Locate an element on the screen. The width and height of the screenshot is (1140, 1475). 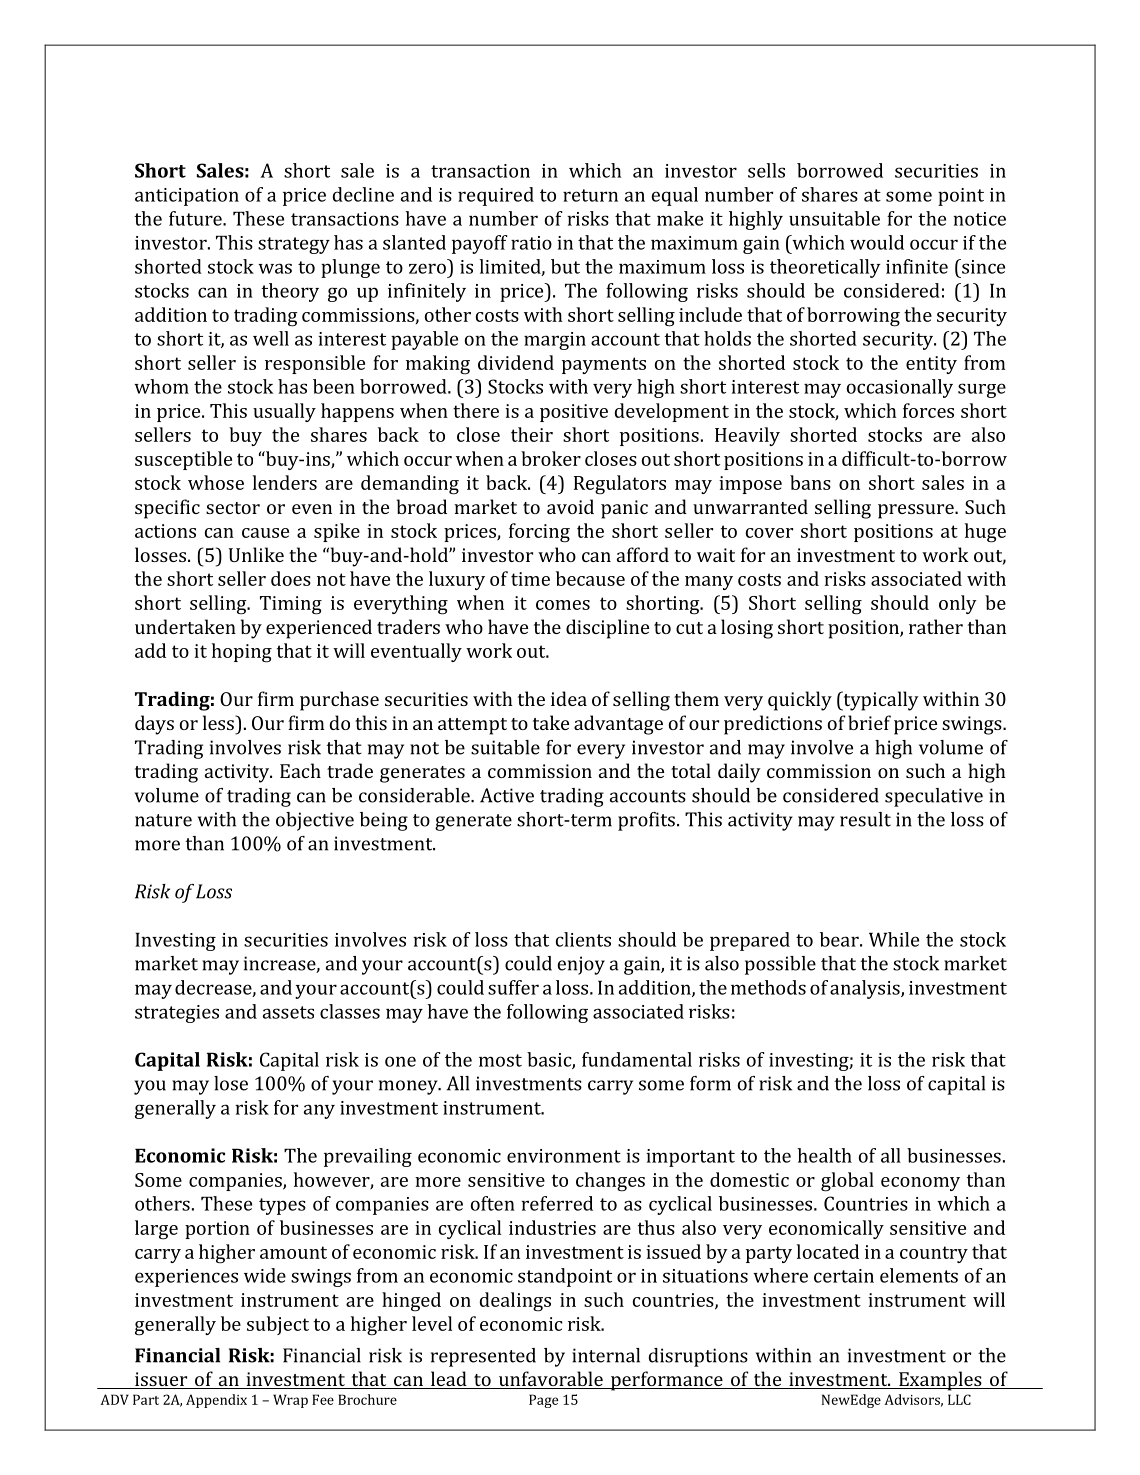
return is located at coordinates (590, 195).
